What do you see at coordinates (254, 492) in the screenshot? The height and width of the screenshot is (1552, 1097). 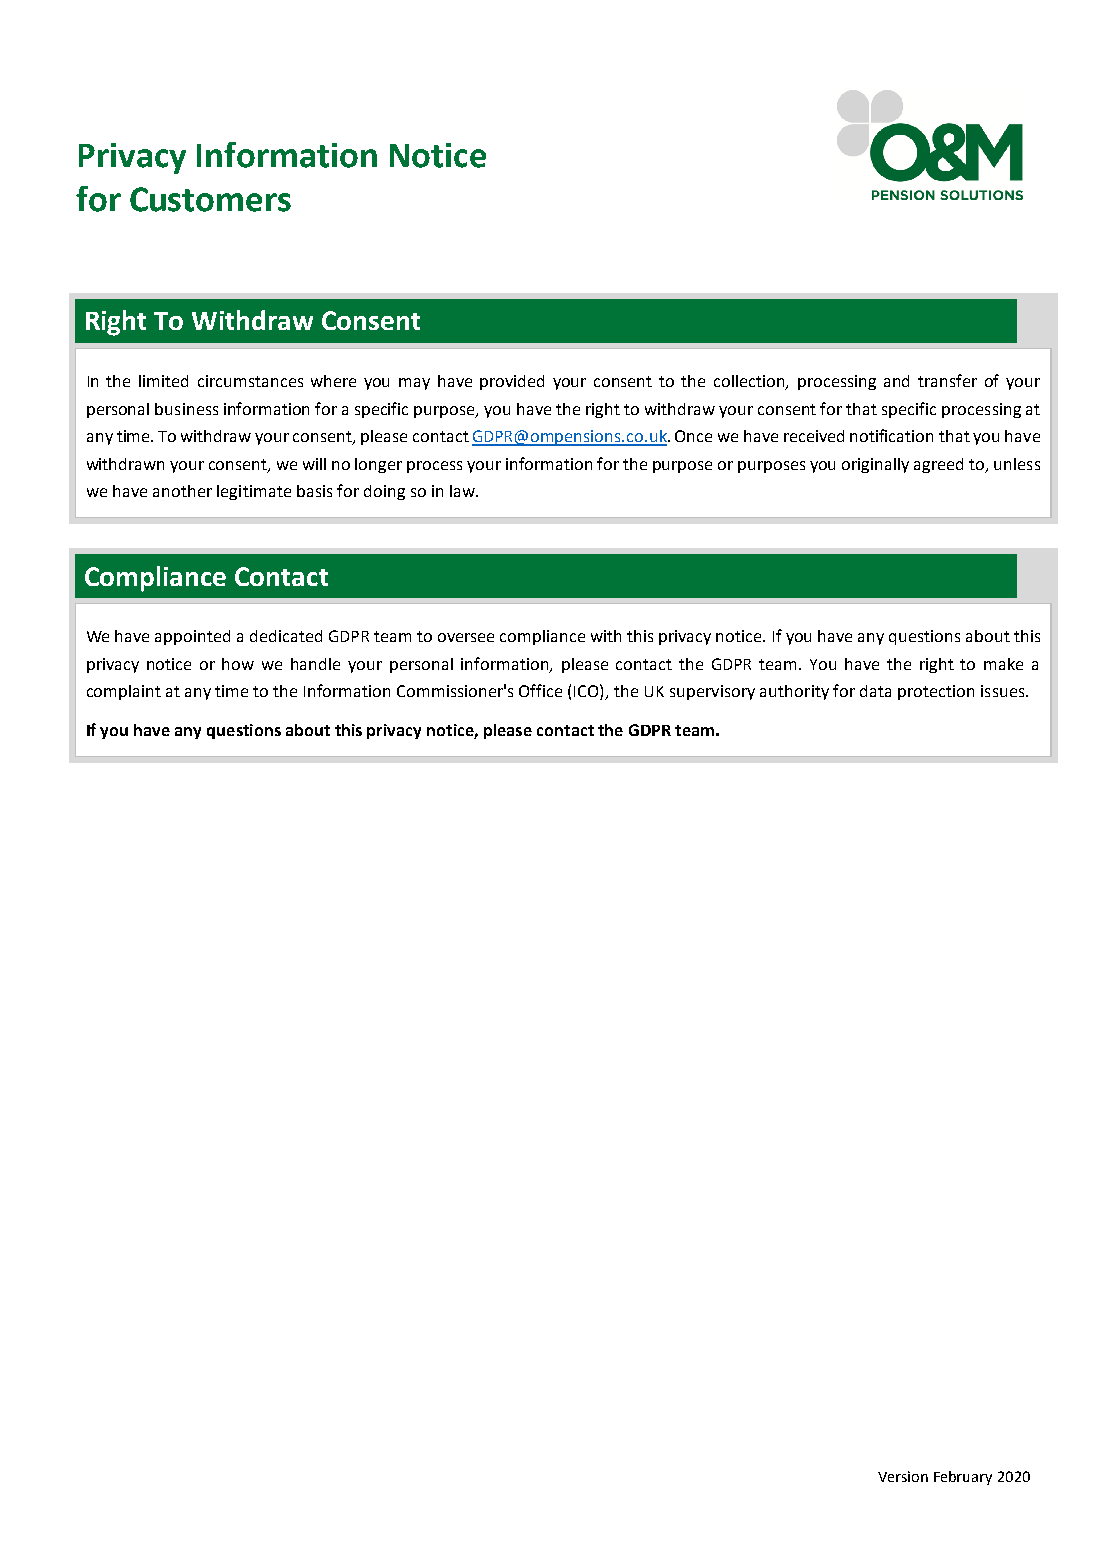 I see `legitimate` at bounding box center [254, 492].
